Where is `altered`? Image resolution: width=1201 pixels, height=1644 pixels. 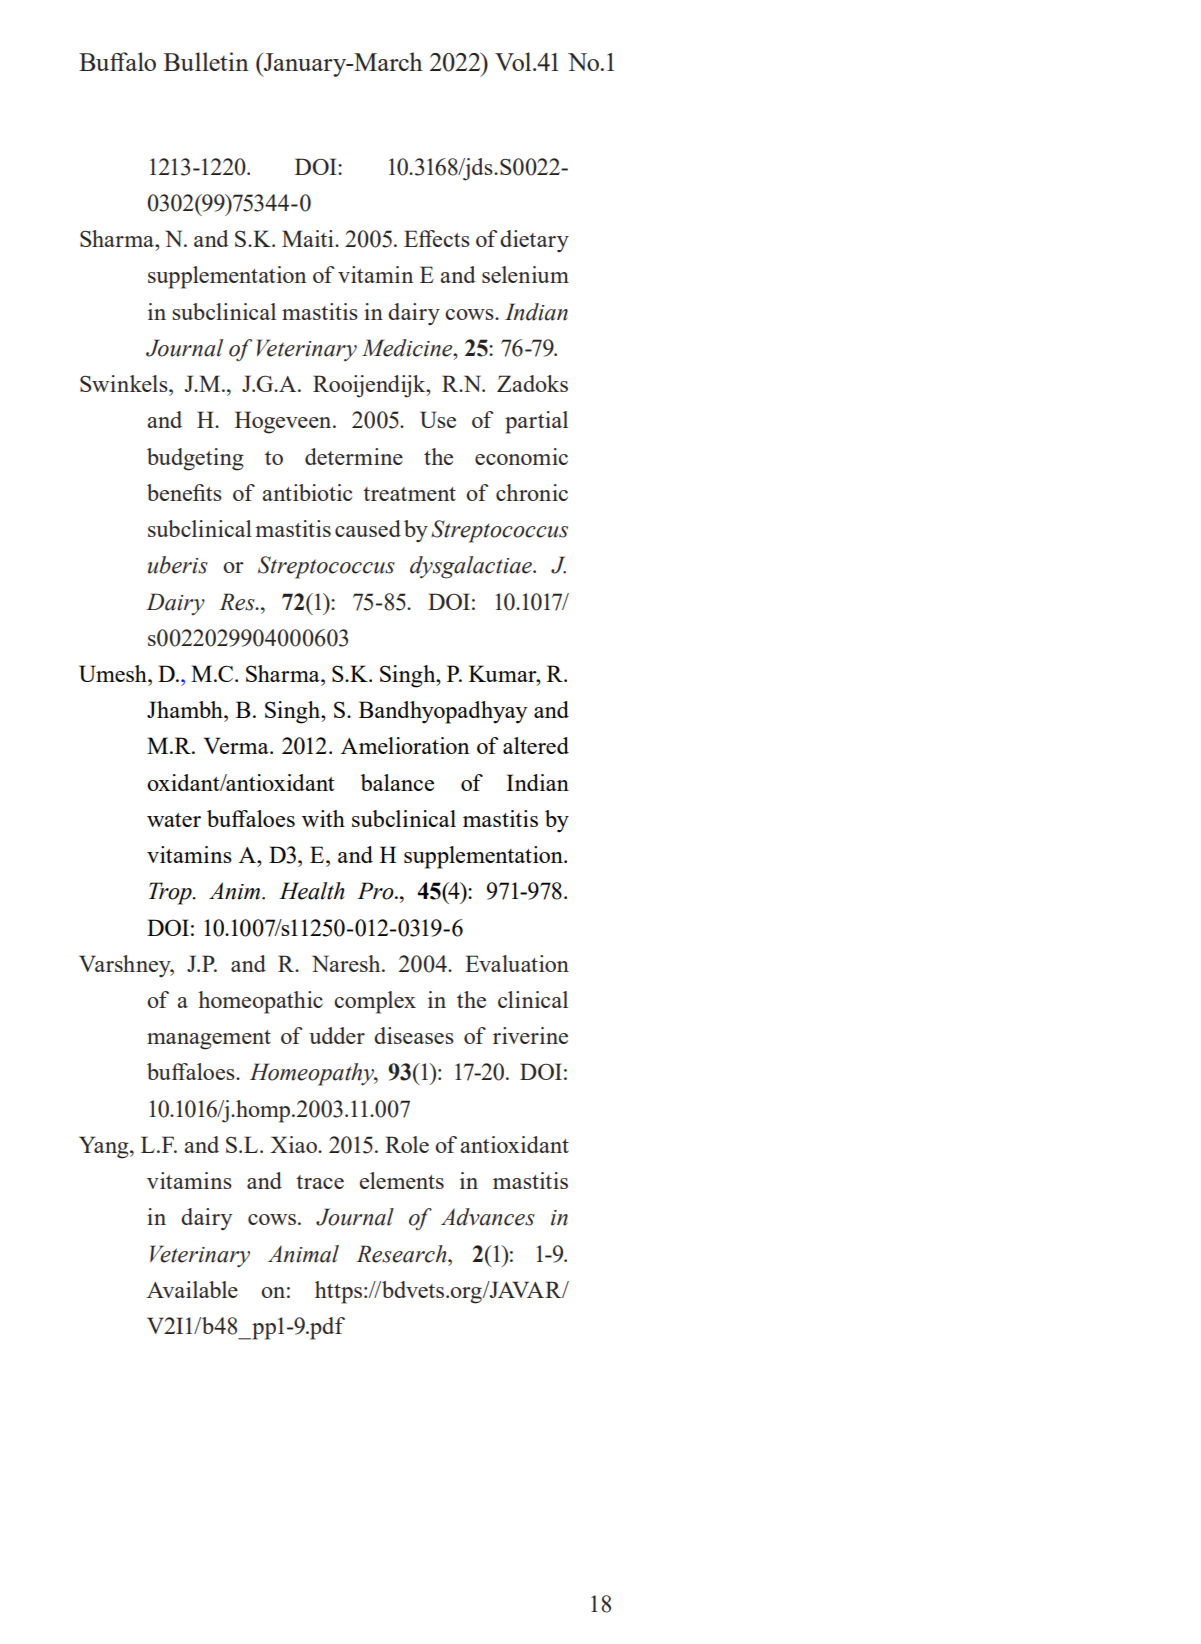
altered is located at coordinates (536, 745).
